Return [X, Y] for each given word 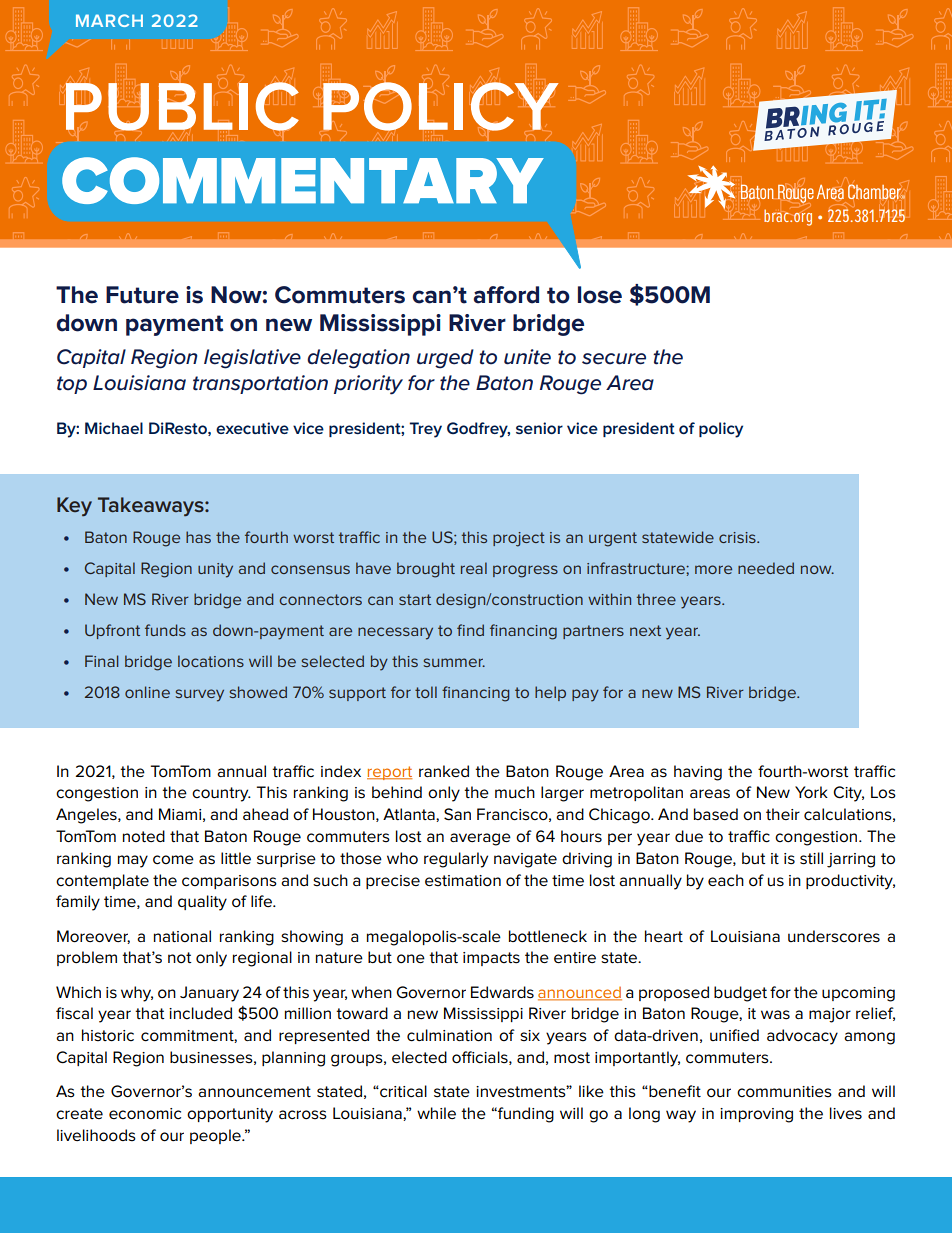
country [221, 794]
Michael [114, 428]
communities [784, 1092]
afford [506, 295]
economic [145, 1114]
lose [600, 295]
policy [721, 430]
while [436, 1113]
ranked [444, 771]
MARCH [109, 20]
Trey [425, 430]
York [811, 792]
